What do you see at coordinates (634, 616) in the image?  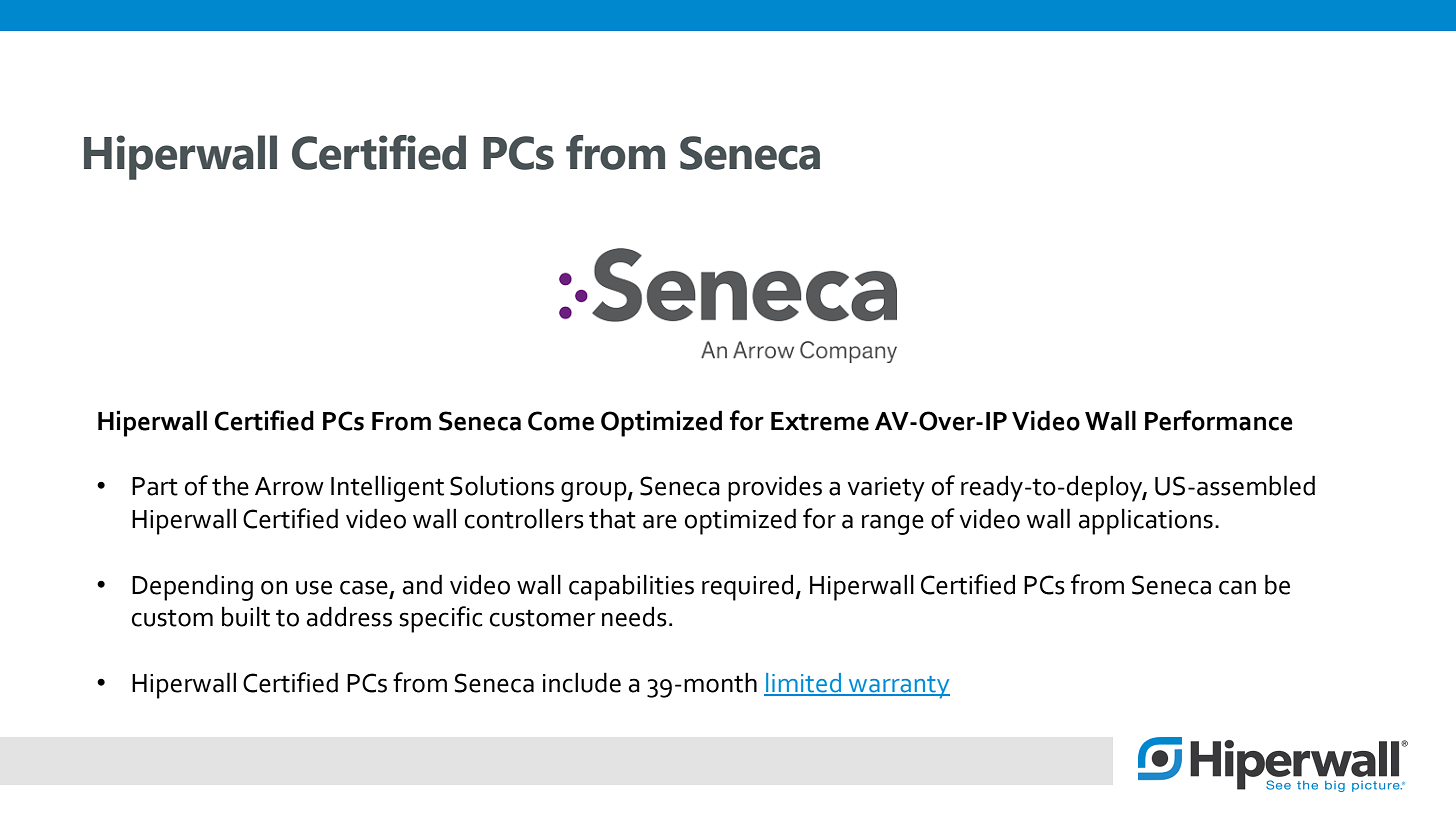 I see `needs` at bounding box center [634, 616].
